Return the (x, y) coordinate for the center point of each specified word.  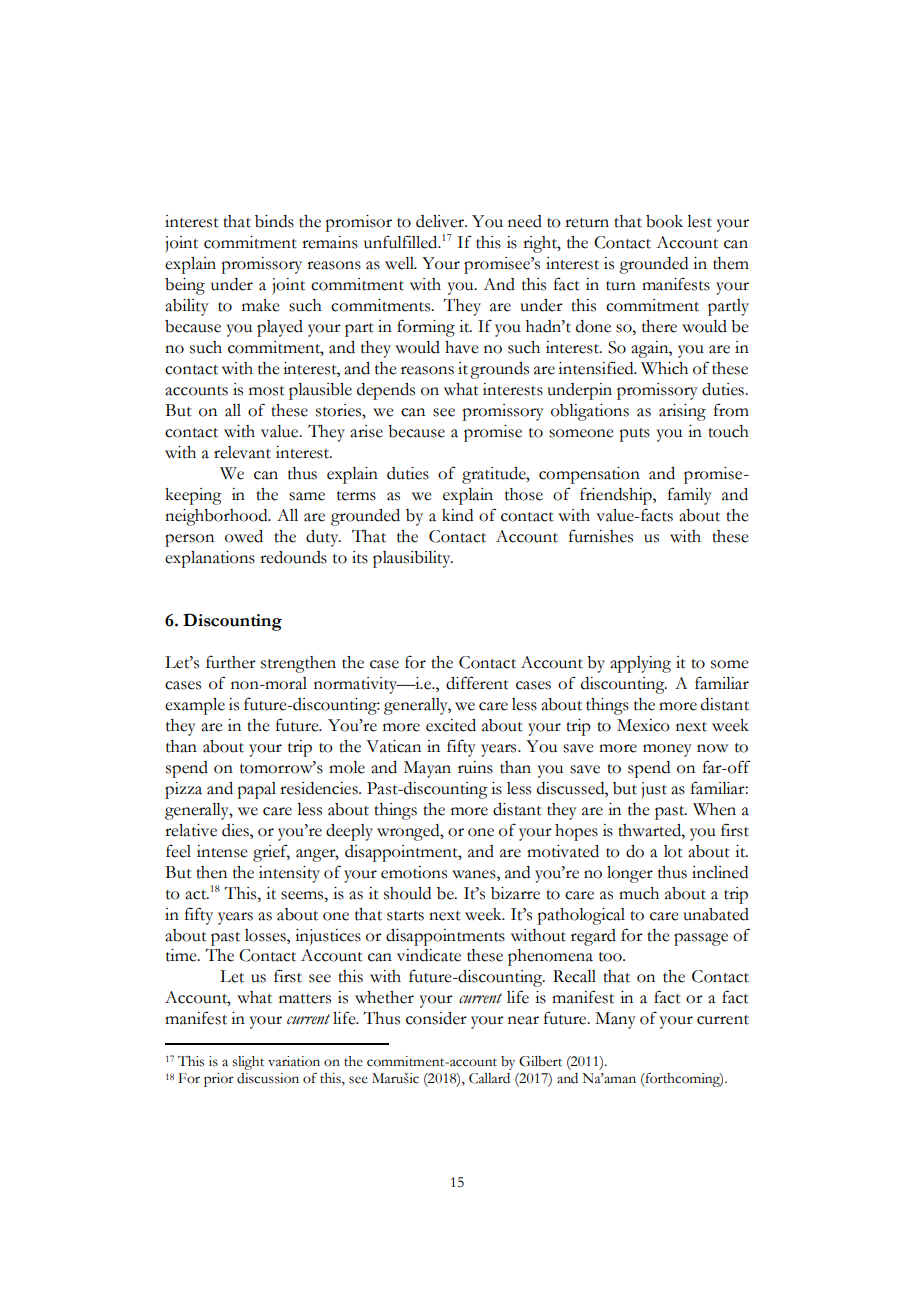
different (477, 683)
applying (640, 664)
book (664, 221)
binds (274, 221)
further (231, 662)
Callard (489, 1078)
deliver (441, 221)
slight (248, 1063)
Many (615, 1020)
